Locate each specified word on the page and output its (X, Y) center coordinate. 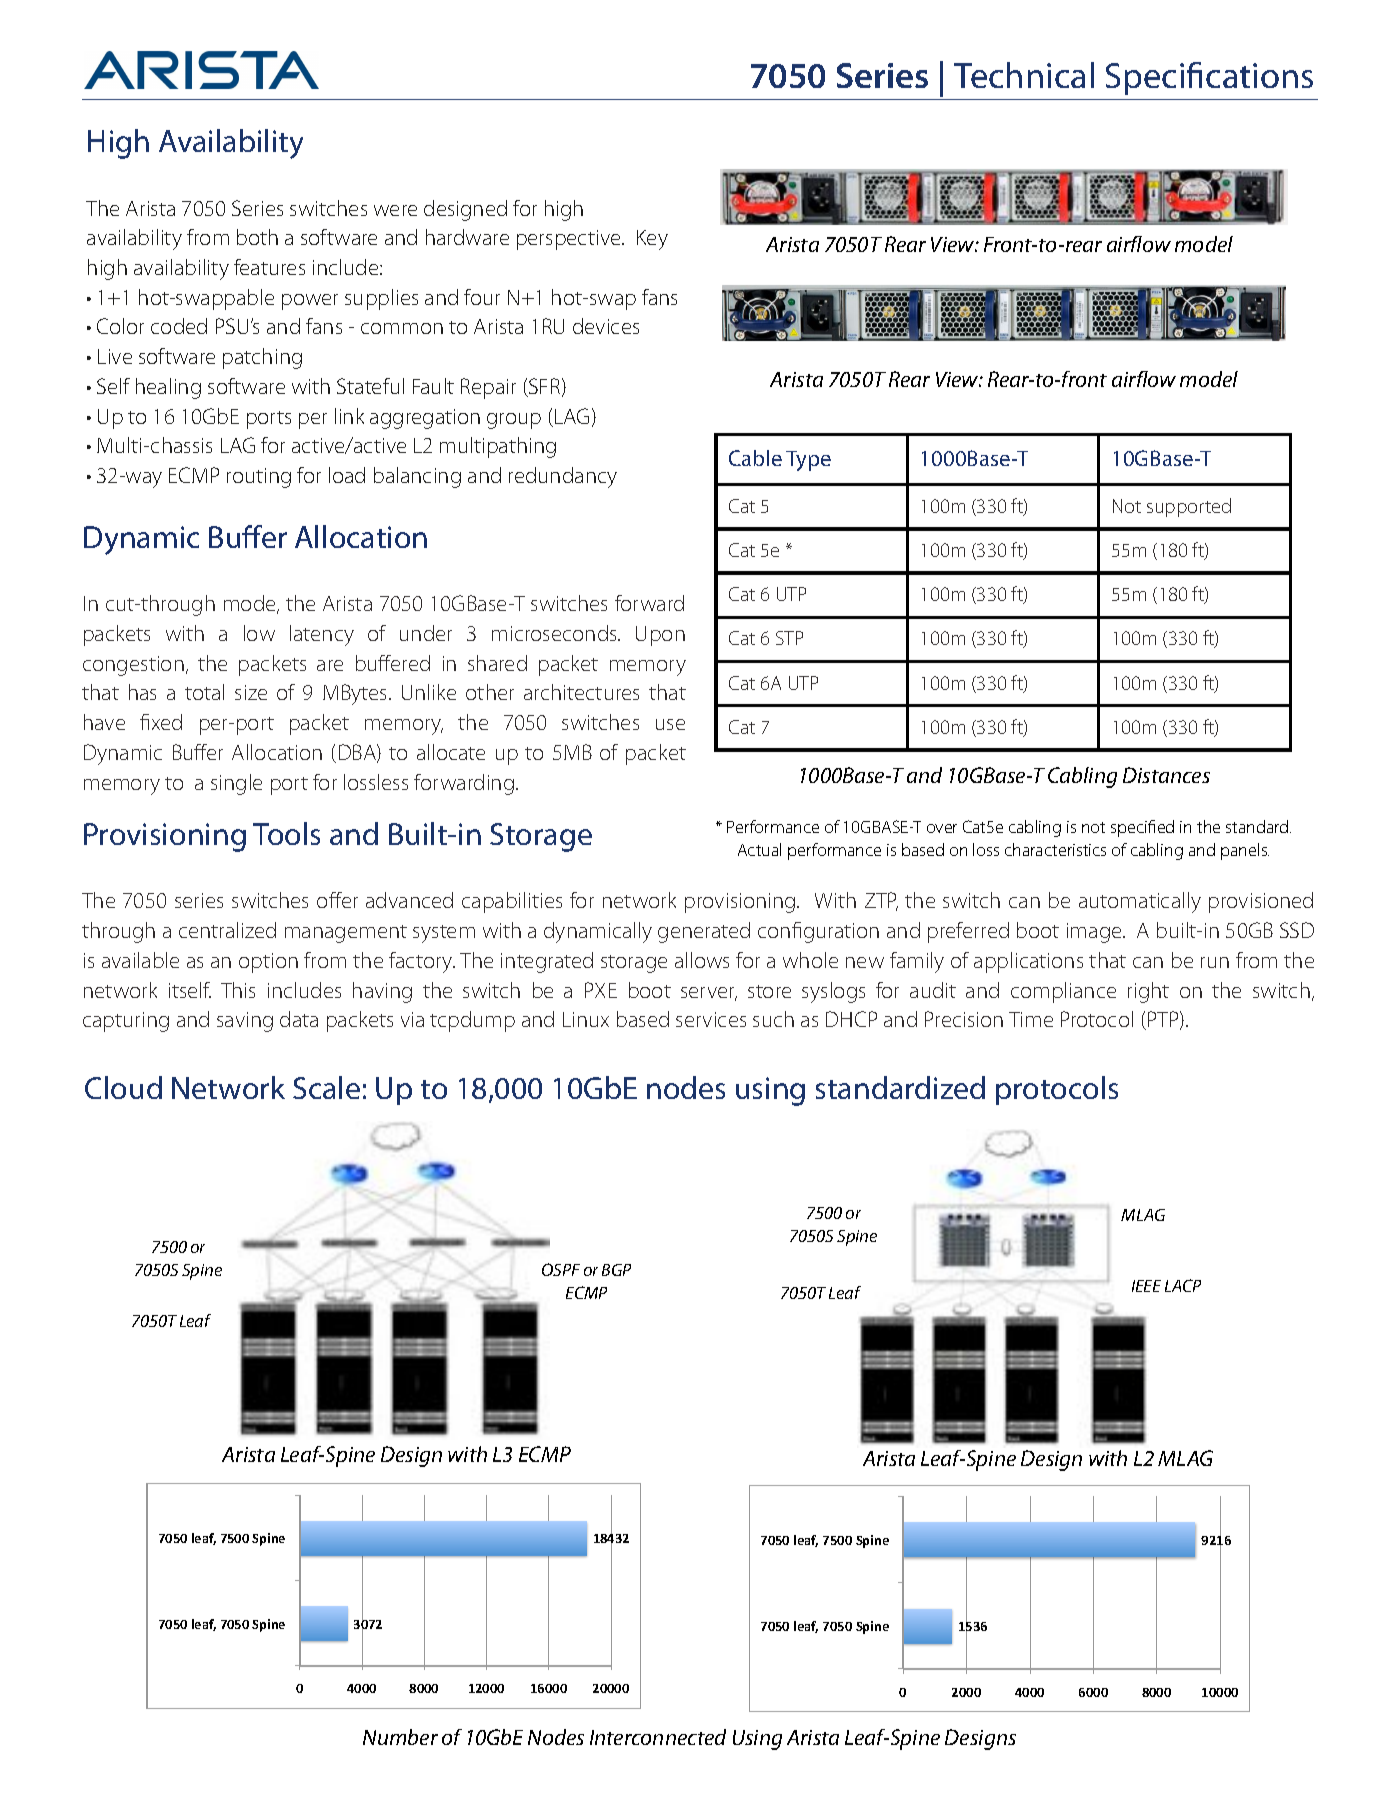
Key (652, 240)
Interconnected (658, 1737)
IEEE (1146, 1286)
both (257, 237)
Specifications (1209, 78)
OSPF (561, 1269)
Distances (1166, 775)
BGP (616, 1270)
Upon (660, 636)
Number (400, 1737)
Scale (326, 1087)
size (251, 692)
